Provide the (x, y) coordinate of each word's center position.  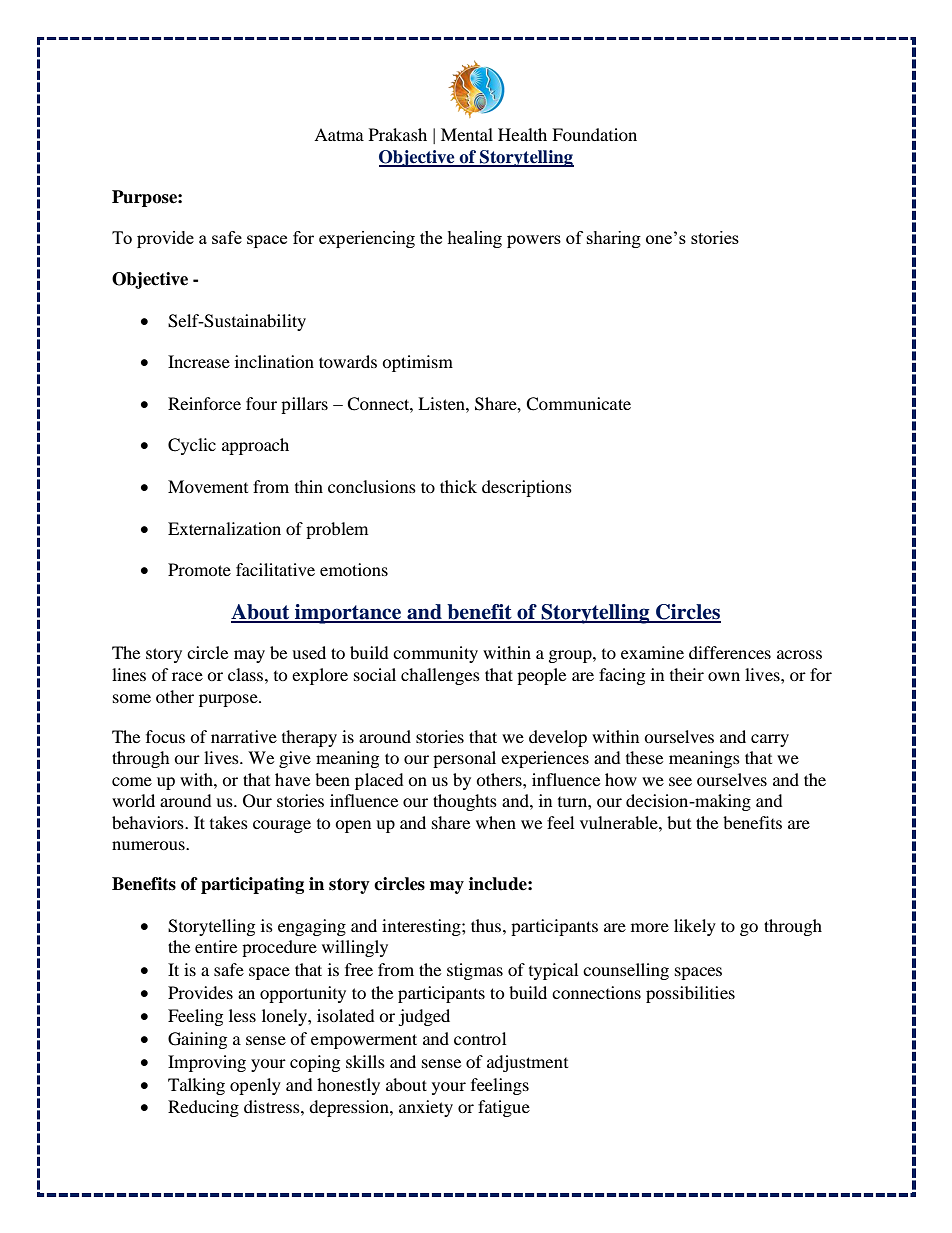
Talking (196, 1086)
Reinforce (204, 403)
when (496, 822)
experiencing (367, 239)
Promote (199, 569)
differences (730, 652)
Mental (467, 134)
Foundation (594, 134)
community (435, 654)
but (679, 822)
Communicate (578, 404)
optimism (417, 363)
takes (229, 822)
